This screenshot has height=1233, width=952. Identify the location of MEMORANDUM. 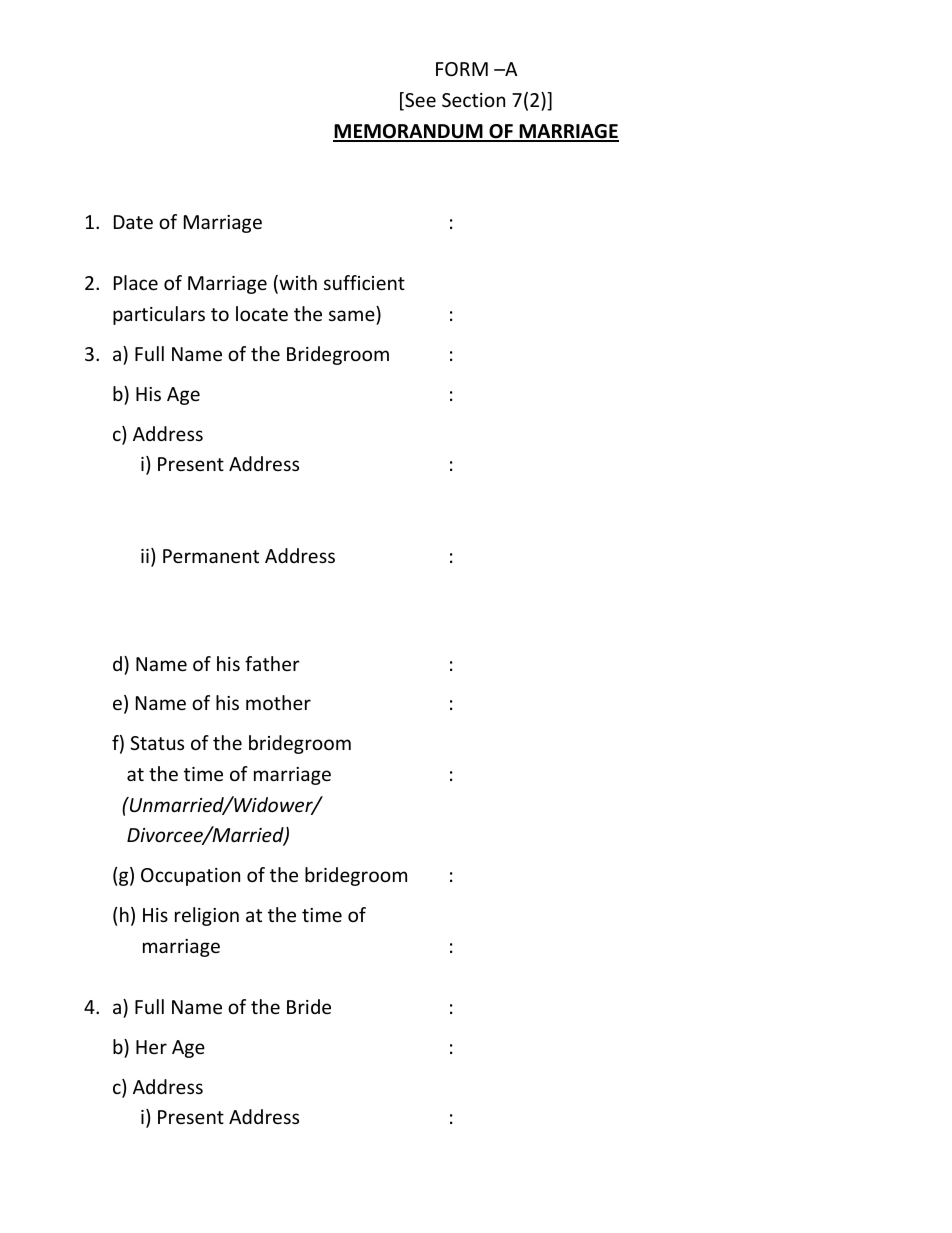
(409, 132).
